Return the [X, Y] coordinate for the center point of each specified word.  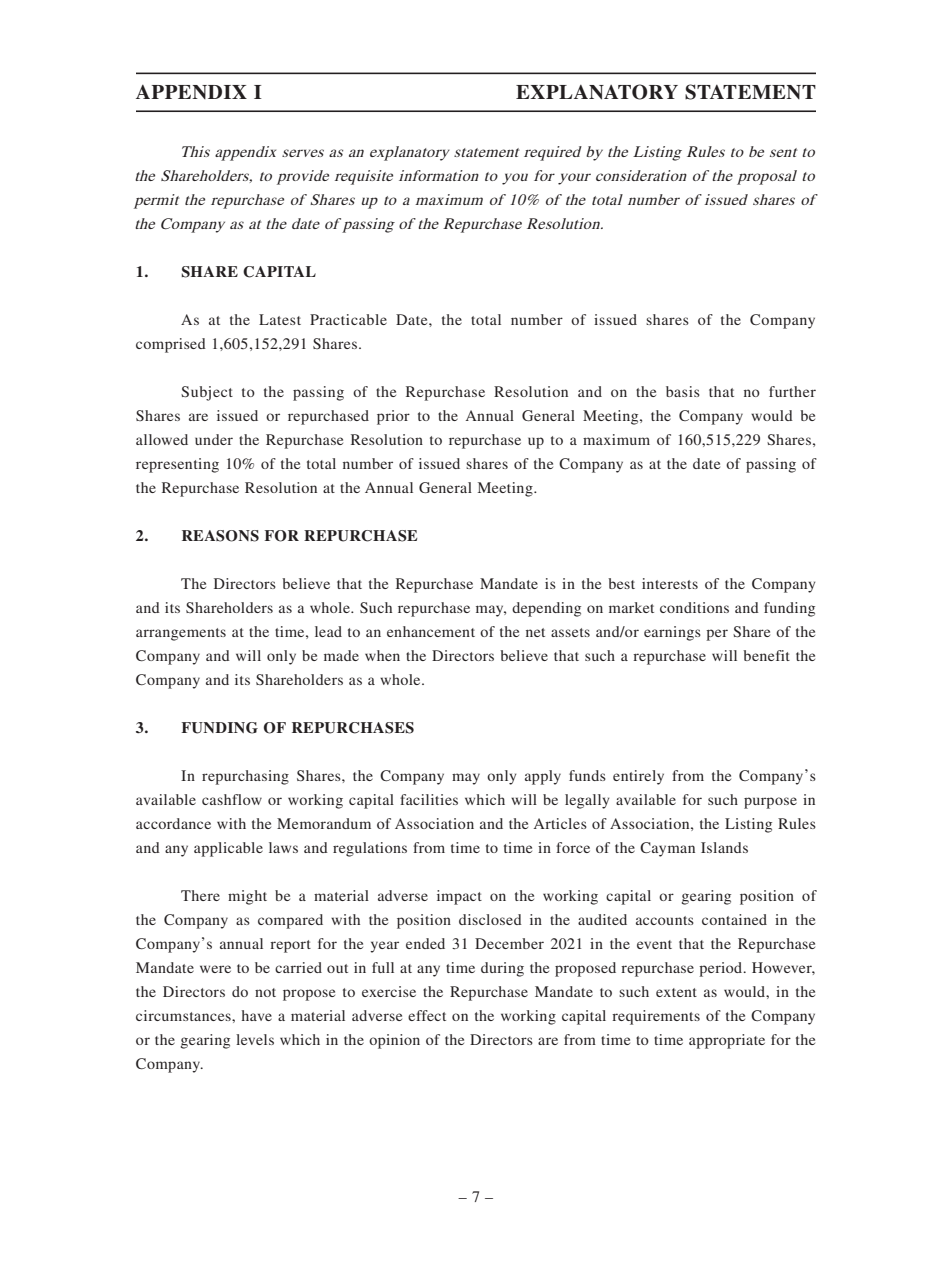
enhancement [431, 631]
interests [670, 583]
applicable [228, 849]
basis [683, 391]
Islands [724, 847]
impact [459, 897]
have [257, 1015]
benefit [766, 655]
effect [427, 1015]
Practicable [348, 319]
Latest [280, 319]
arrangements [181, 634]
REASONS [220, 536]
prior [393, 417]
